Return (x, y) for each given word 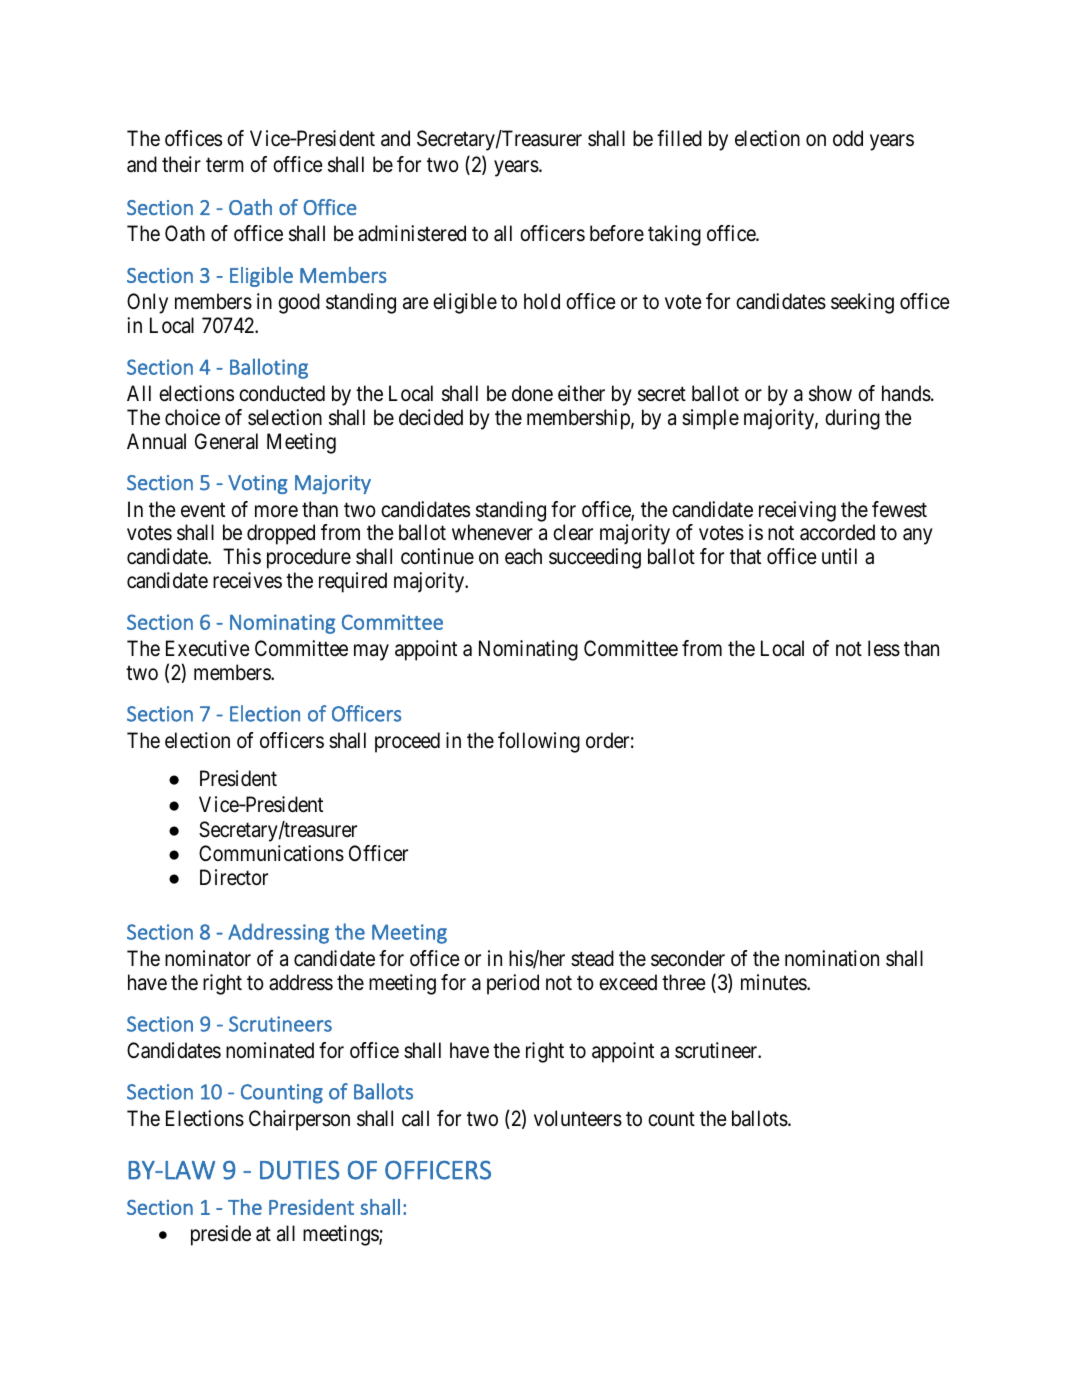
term (225, 165)
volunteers (578, 1118)
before (617, 233)
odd (848, 138)
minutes (774, 982)
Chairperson (299, 1120)
